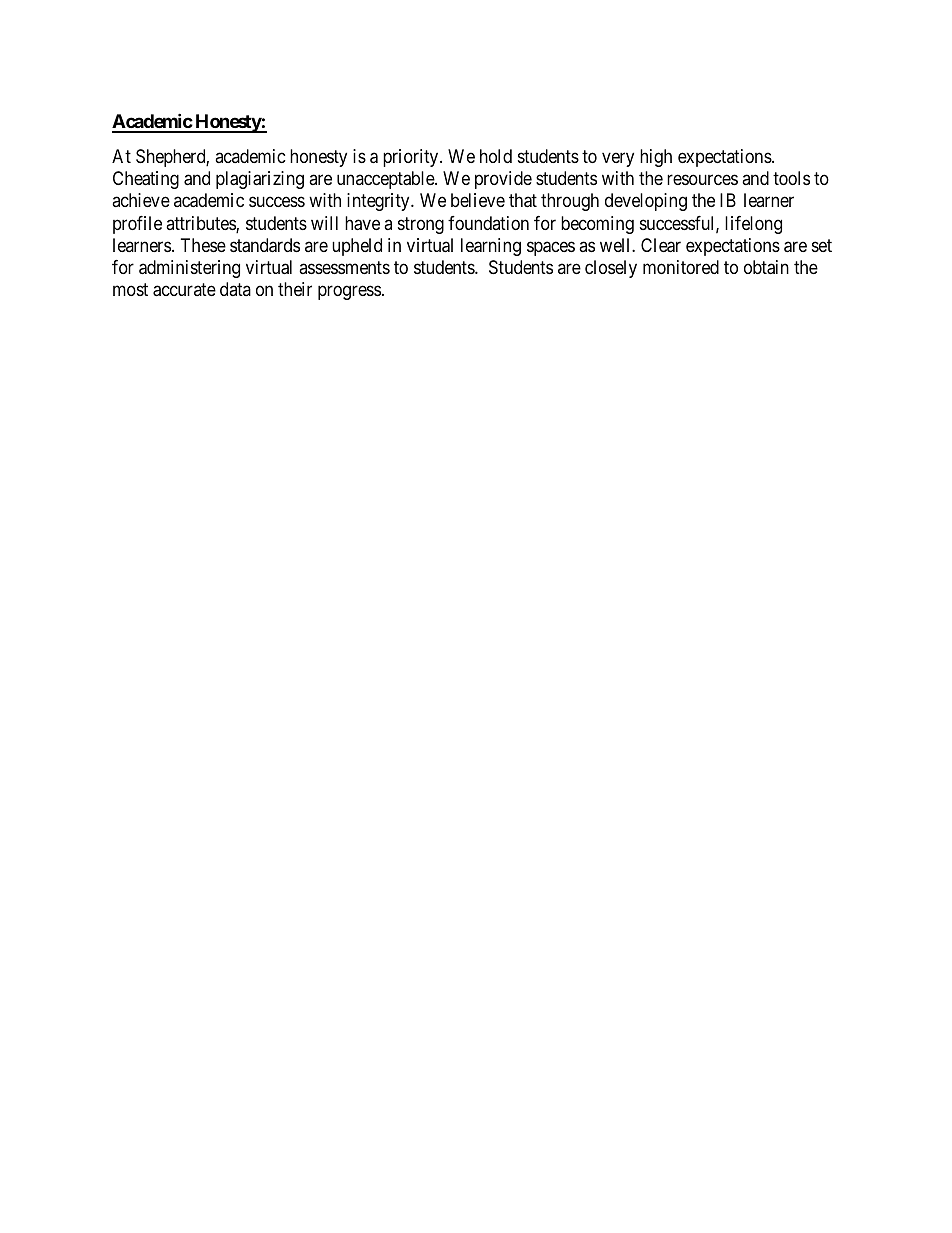 This image has height=1233, width=952. What do you see at coordinates (141, 200) in the image?
I see `achieve` at bounding box center [141, 200].
